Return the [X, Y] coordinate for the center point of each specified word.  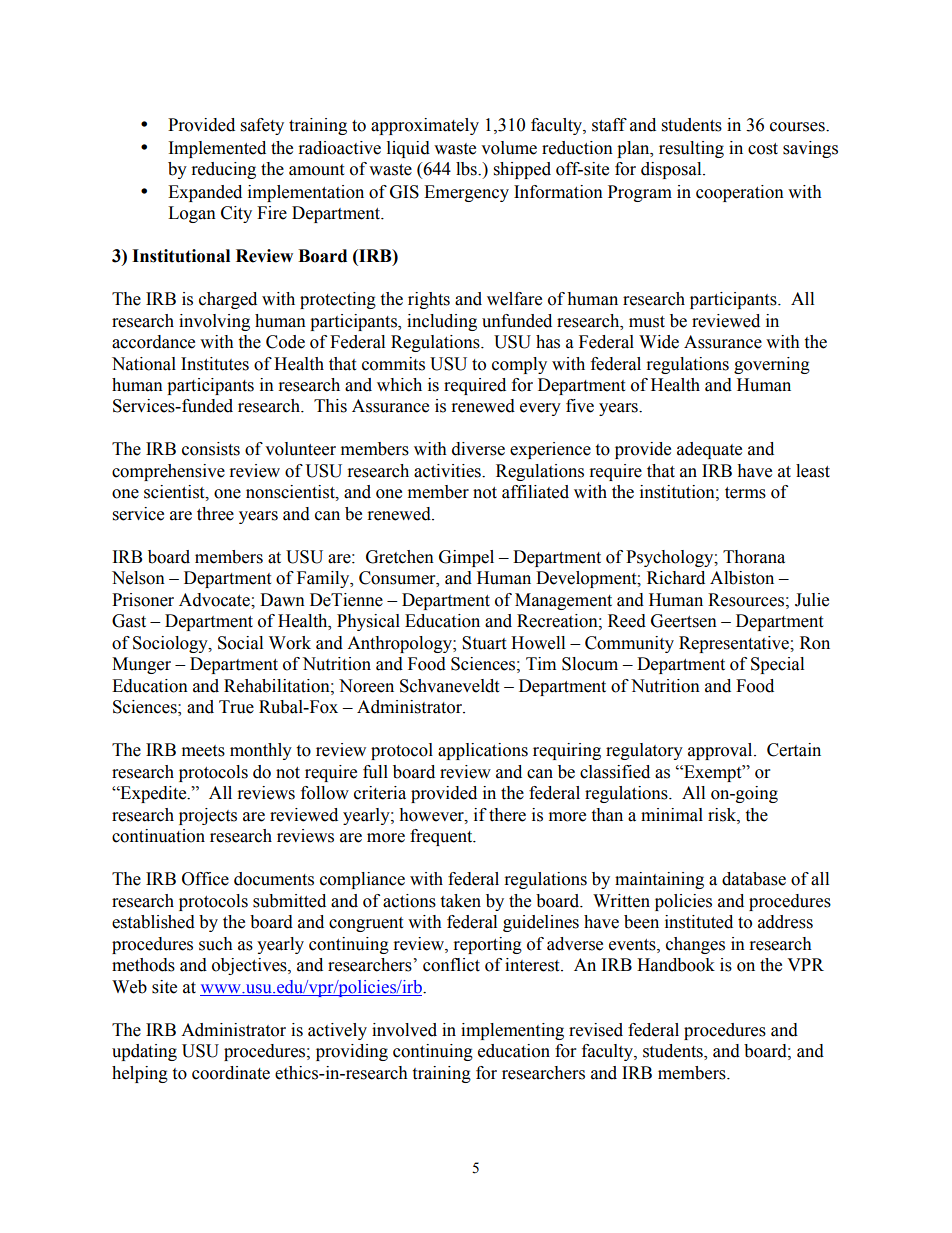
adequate [709, 450]
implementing [512, 1031]
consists [211, 449]
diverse [478, 449]
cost [763, 149]
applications [483, 751]
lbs [467, 169]
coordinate [231, 1073]
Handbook [676, 965]
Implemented [217, 149]
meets [203, 751]
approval [721, 751]
